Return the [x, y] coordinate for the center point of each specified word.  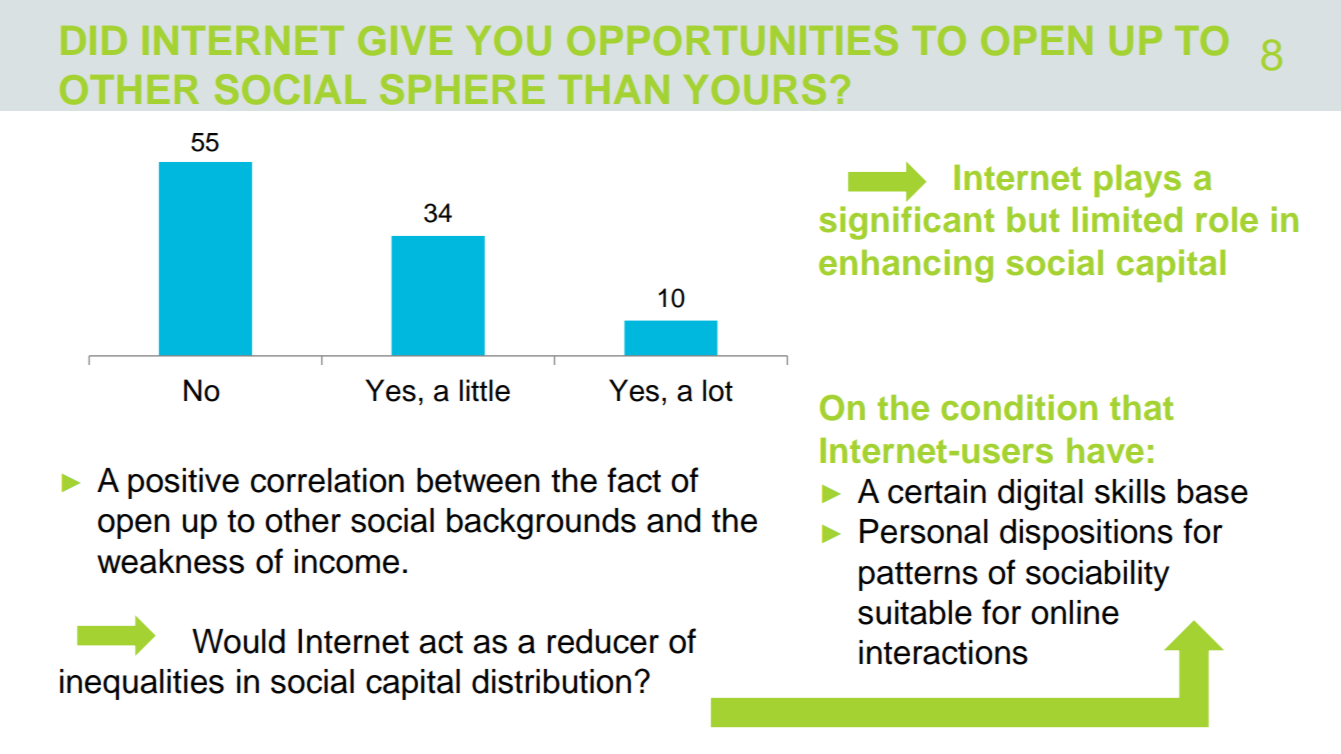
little [485, 390]
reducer [603, 641]
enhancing [906, 266]
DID [94, 40]
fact [634, 480]
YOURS [754, 89]
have [1105, 451]
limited [1127, 219]
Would [238, 641]
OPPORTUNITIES [732, 40]
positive [183, 483]
